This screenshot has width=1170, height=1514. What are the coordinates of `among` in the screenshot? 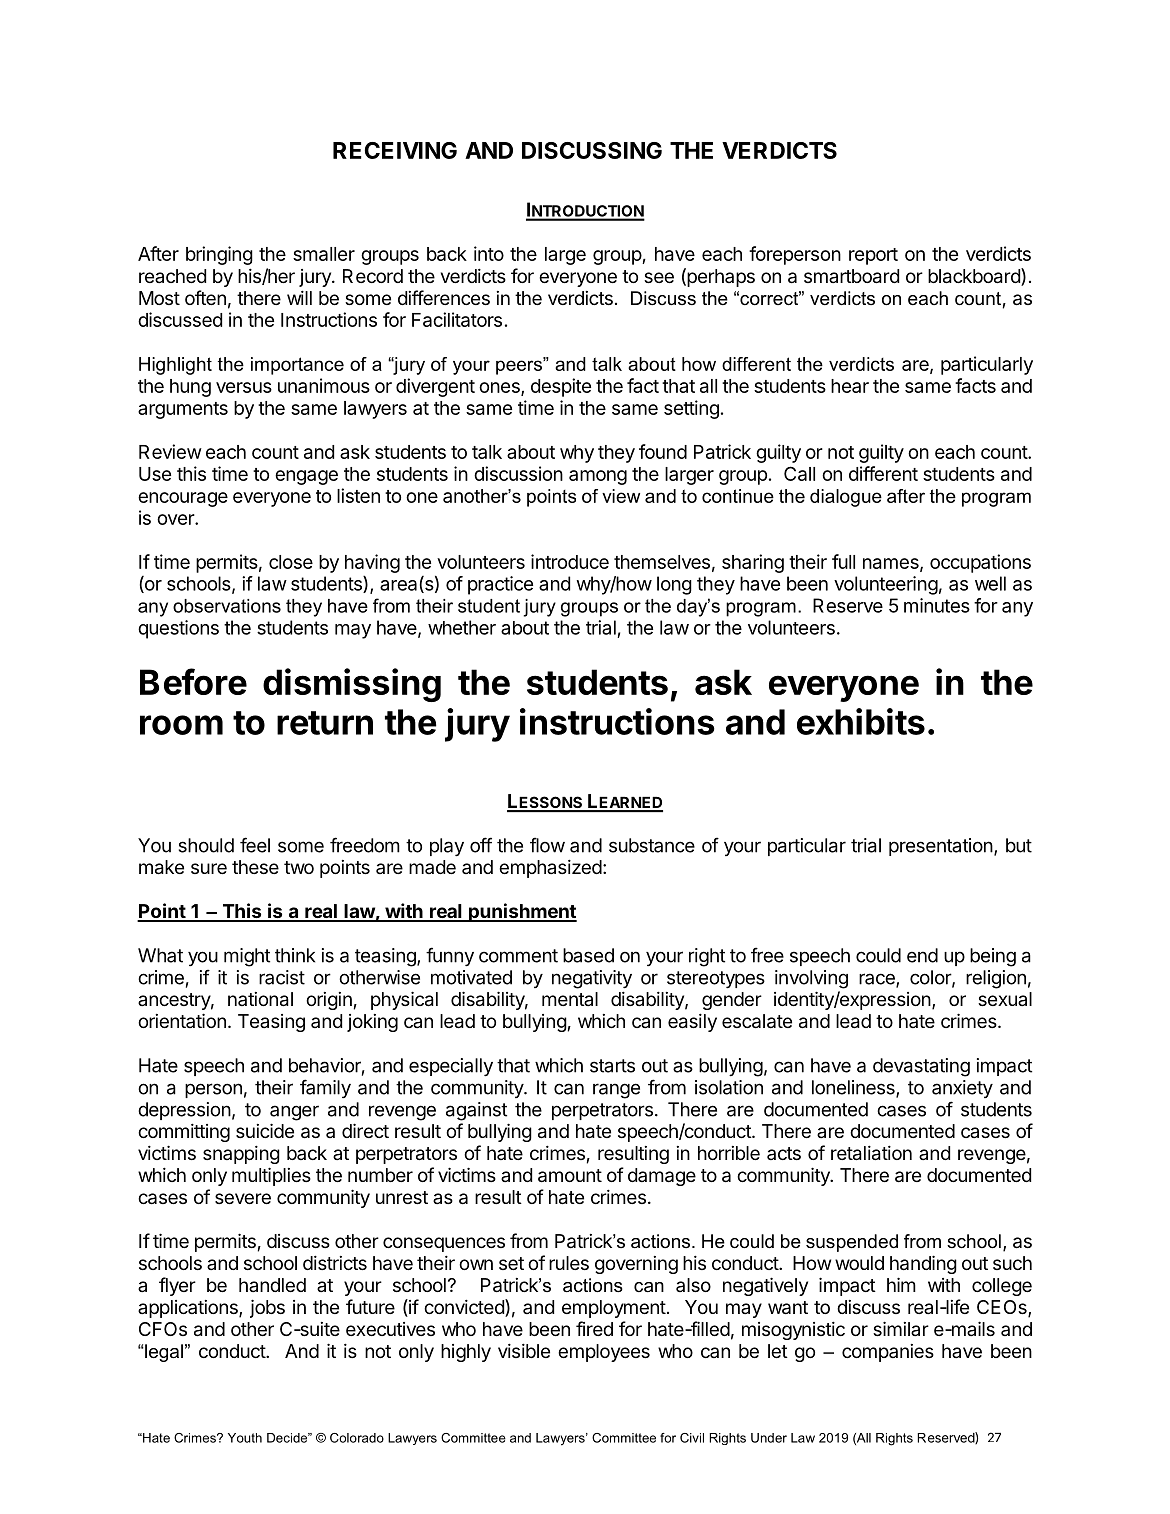 It's located at (598, 477).
